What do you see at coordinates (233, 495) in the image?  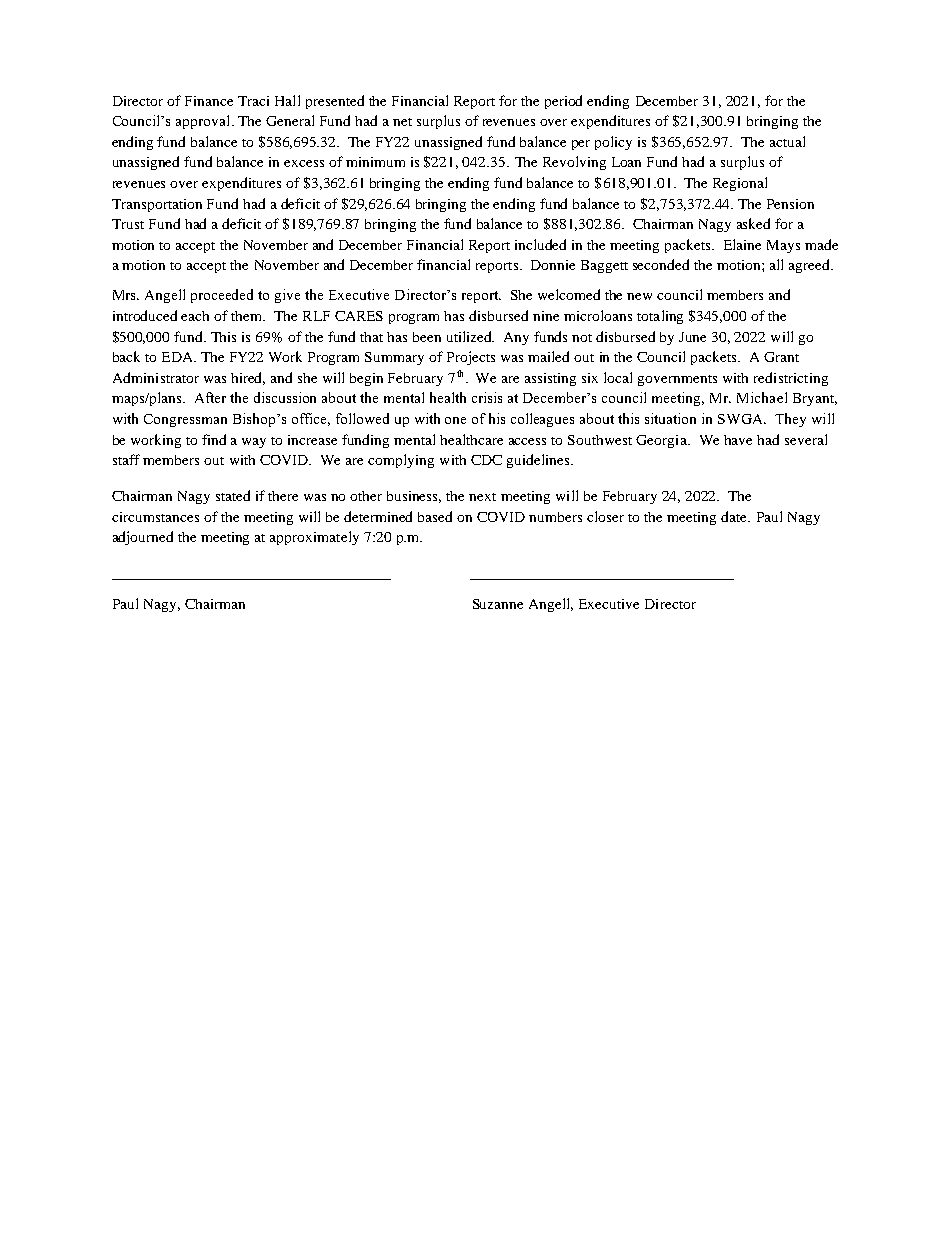 I see `stated` at bounding box center [233, 495].
